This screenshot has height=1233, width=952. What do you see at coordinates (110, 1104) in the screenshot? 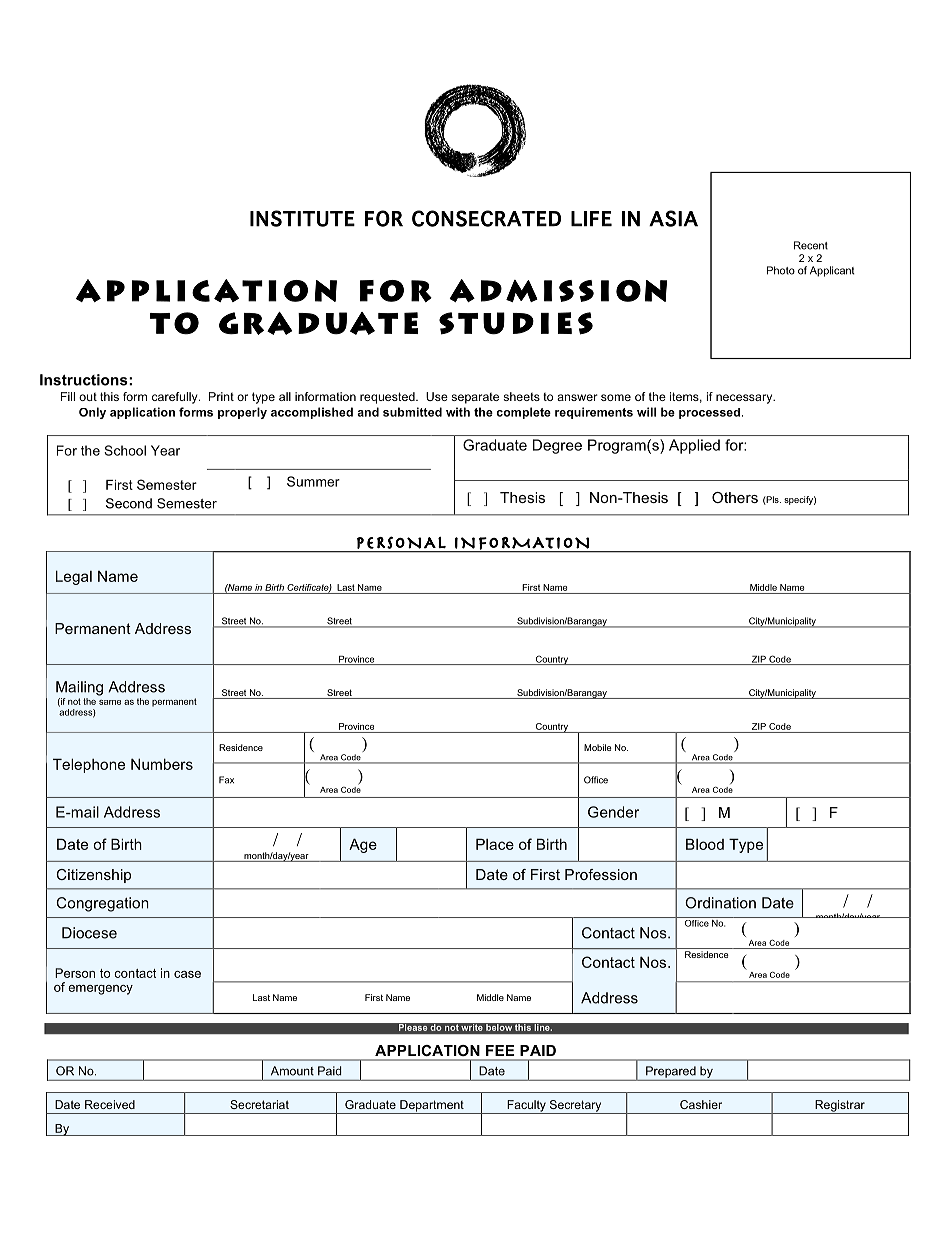
I see `Received` at bounding box center [110, 1104].
